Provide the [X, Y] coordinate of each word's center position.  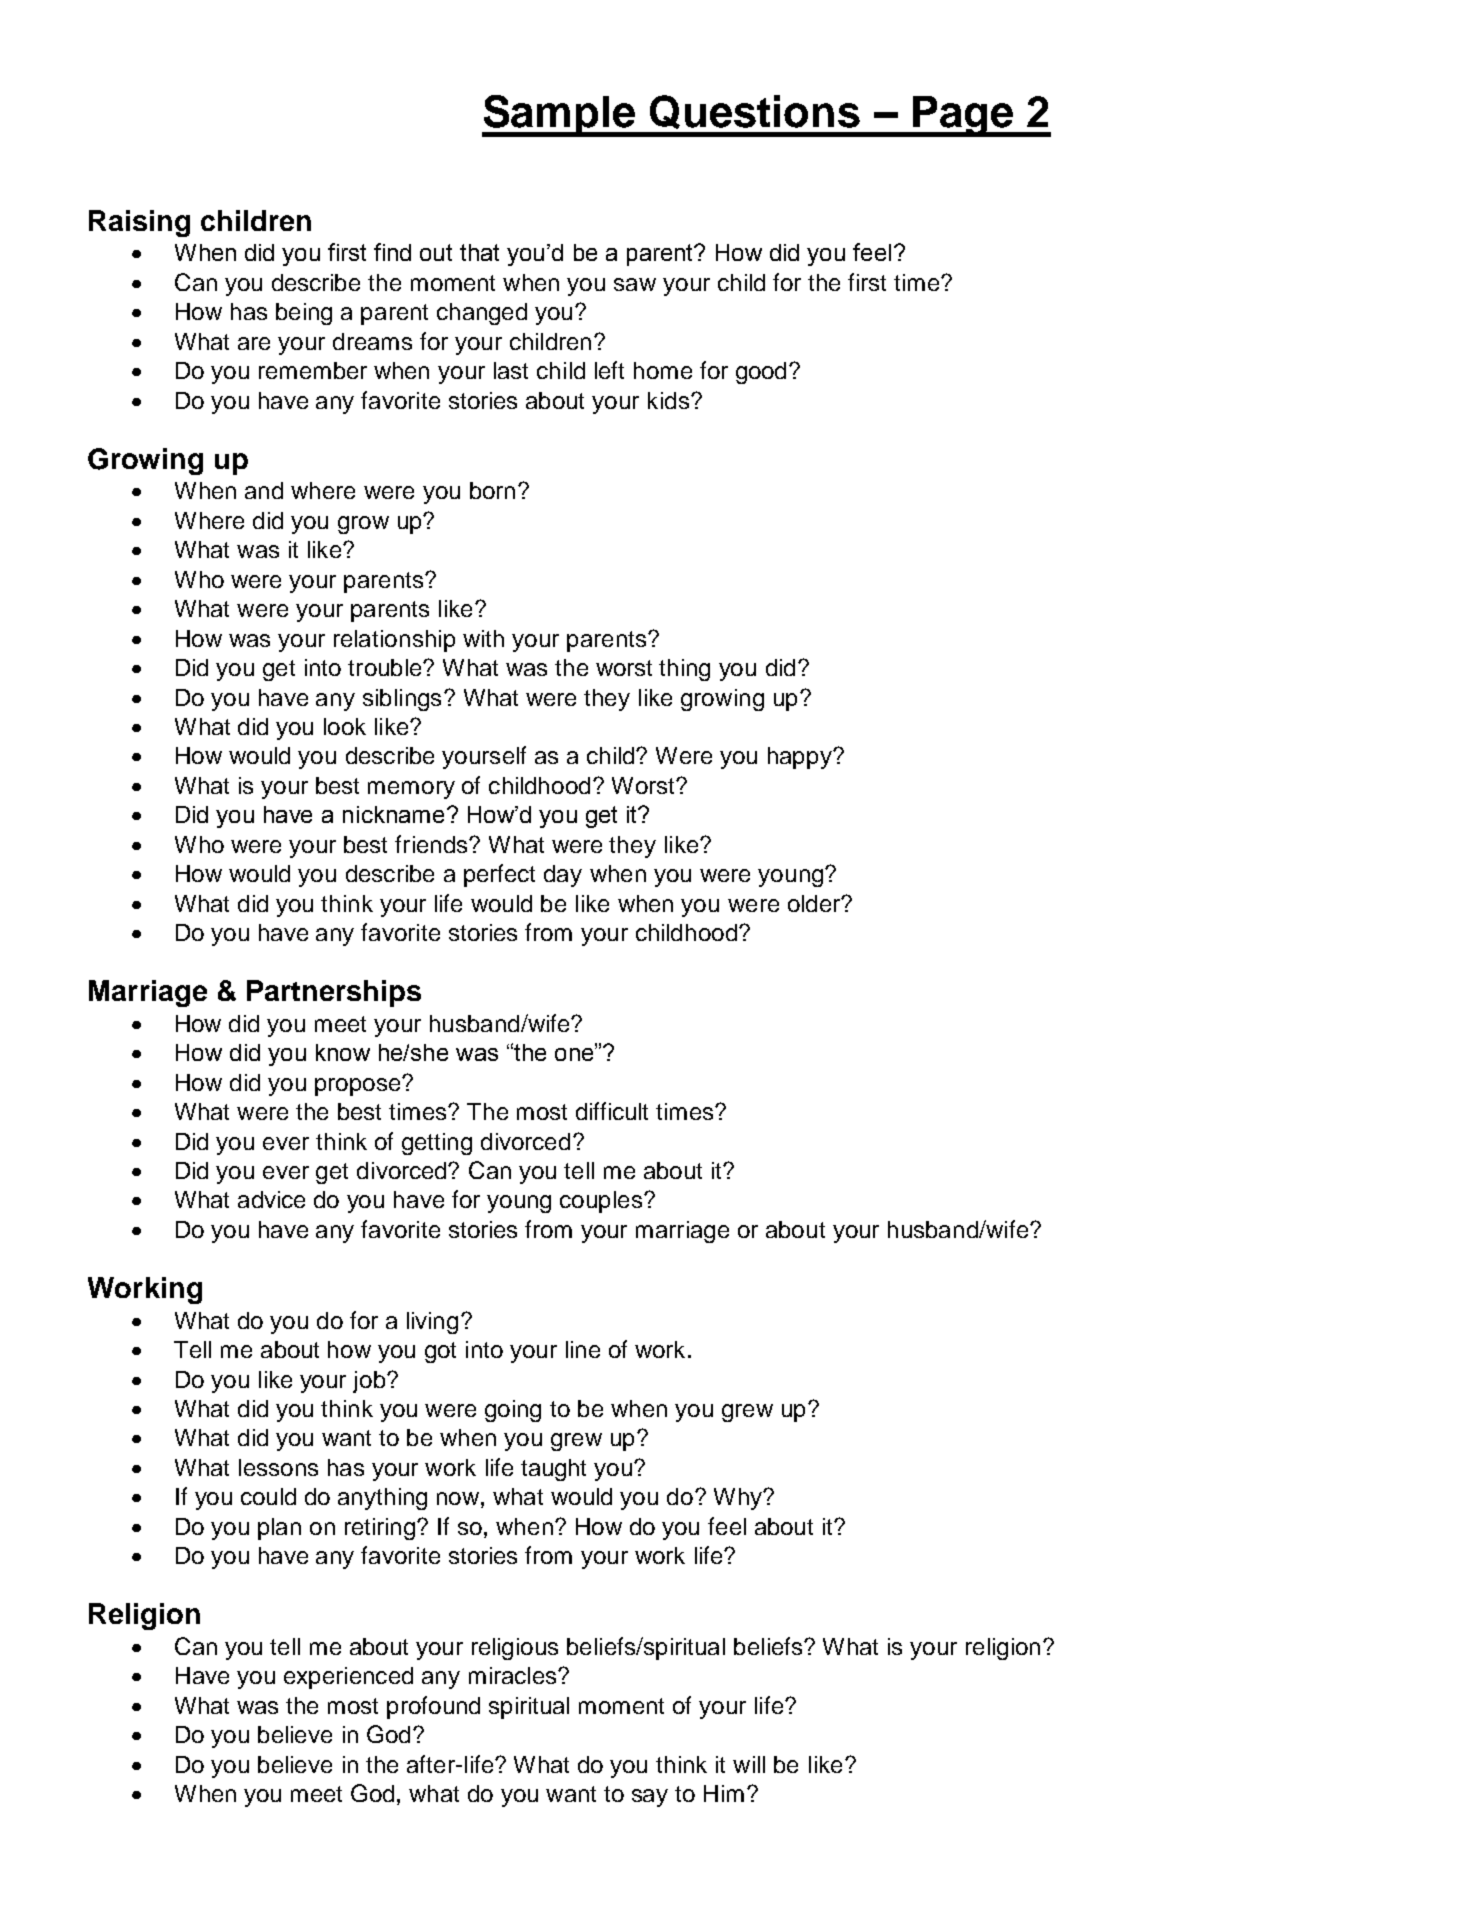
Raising [139, 223]
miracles [514, 1675]
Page [963, 116]
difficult [612, 1111]
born [492, 490]
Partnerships [334, 993]
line [583, 1349]
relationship [394, 641]
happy [801, 758]
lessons [278, 1467]
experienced [348, 1678]
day [563, 876]
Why [739, 1499]
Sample [560, 116]
